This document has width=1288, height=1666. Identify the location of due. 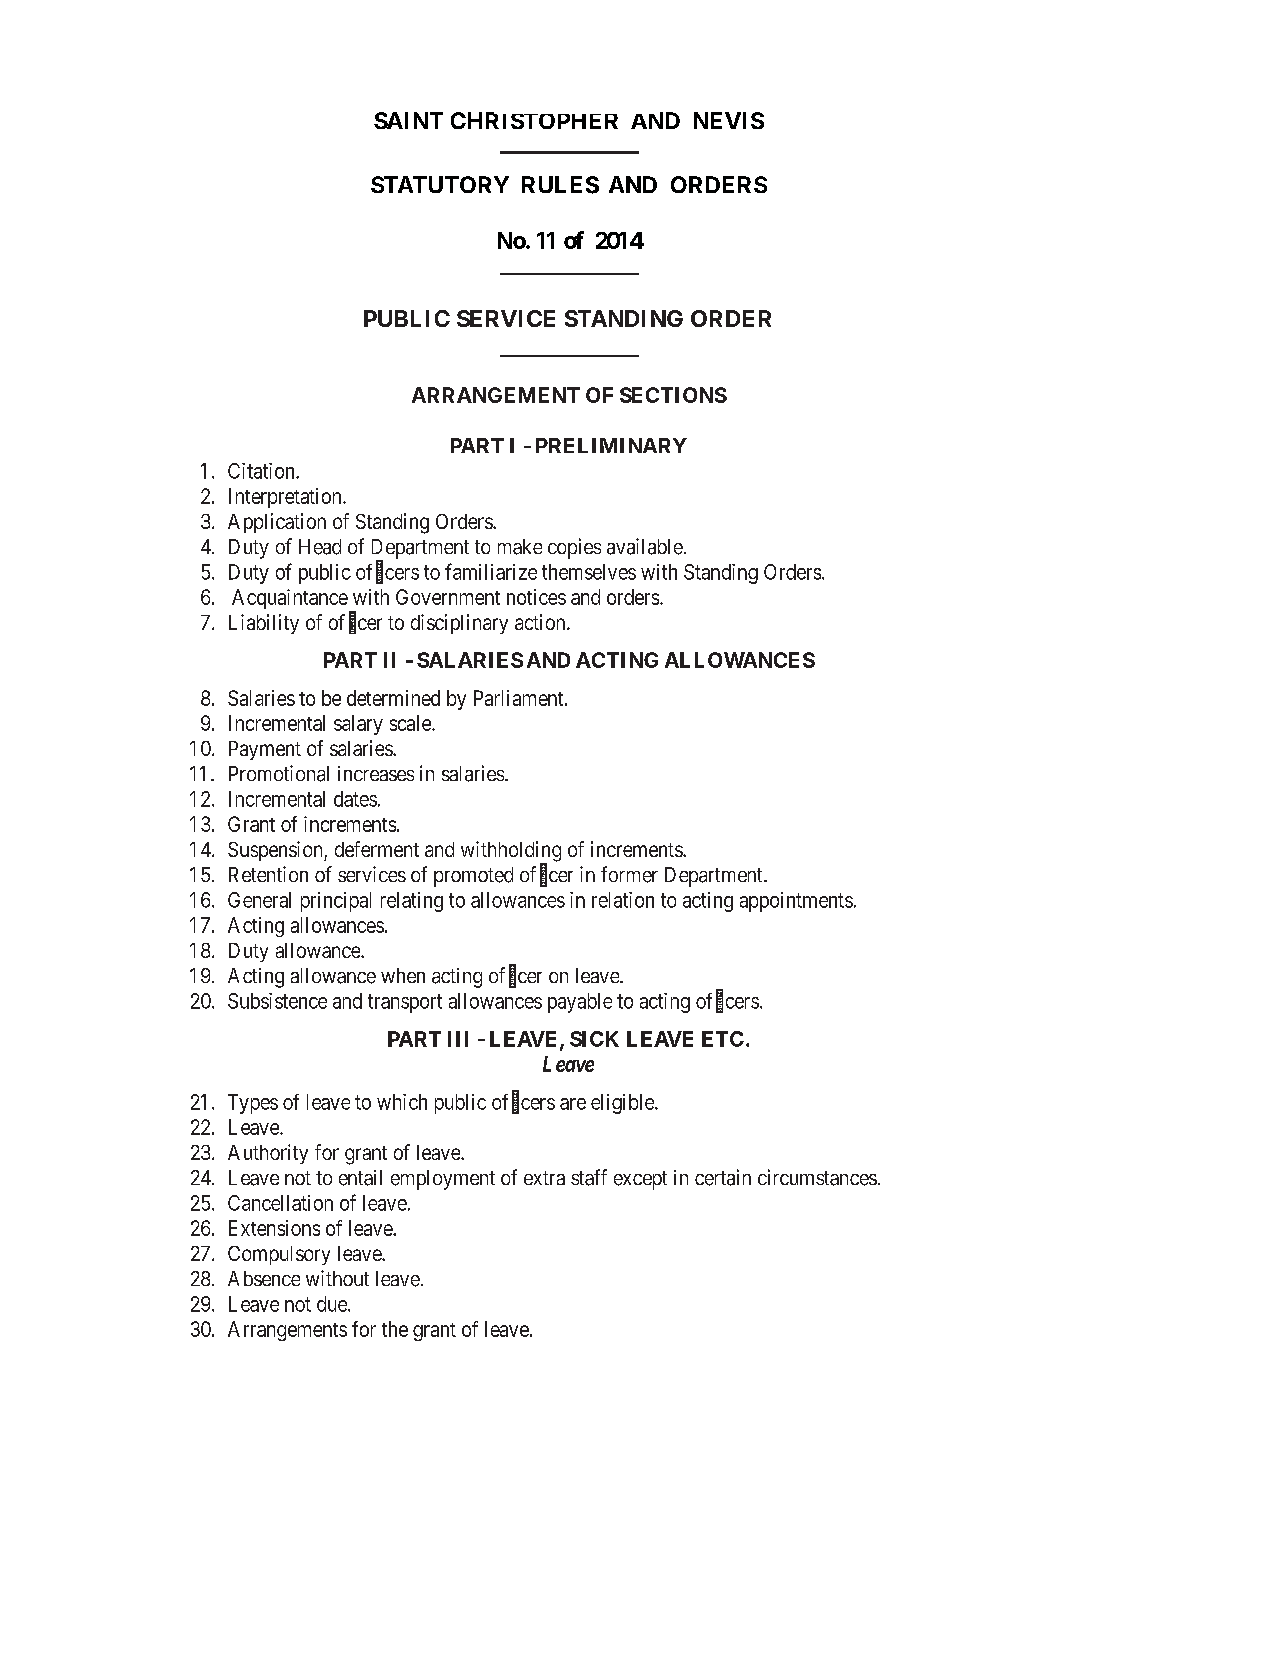
(333, 1304).
